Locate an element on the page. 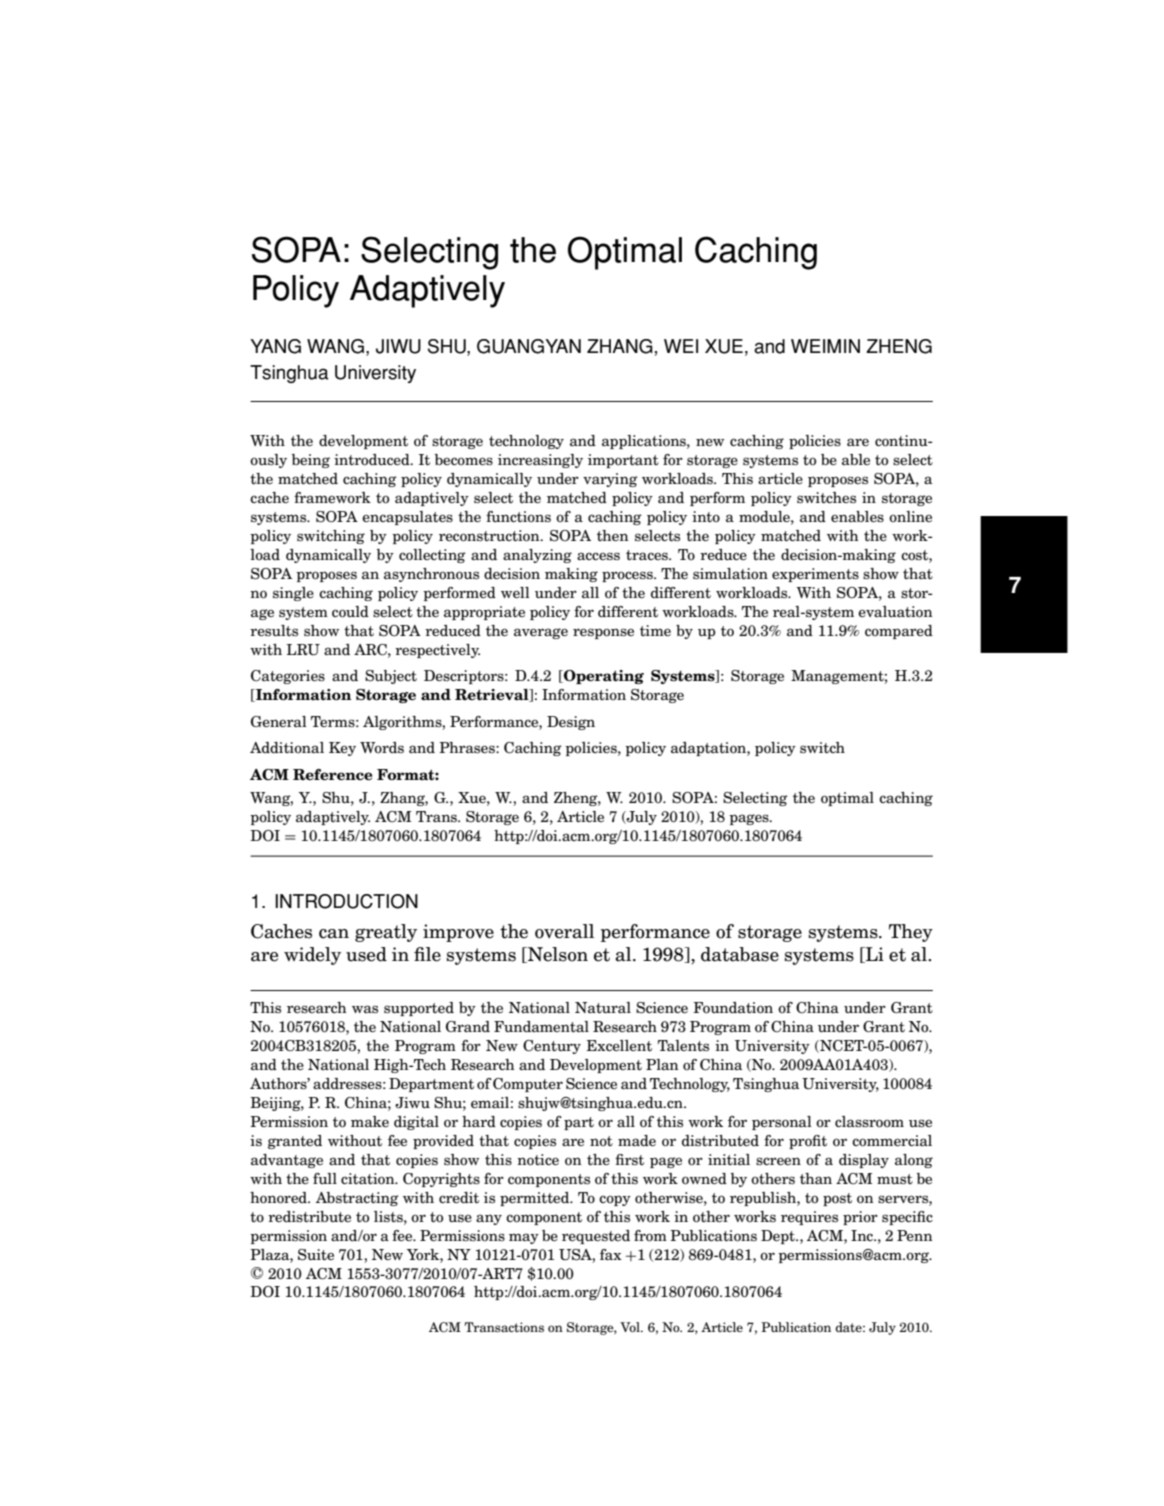 This document has height=1506, width=1164. online is located at coordinates (910, 516).
